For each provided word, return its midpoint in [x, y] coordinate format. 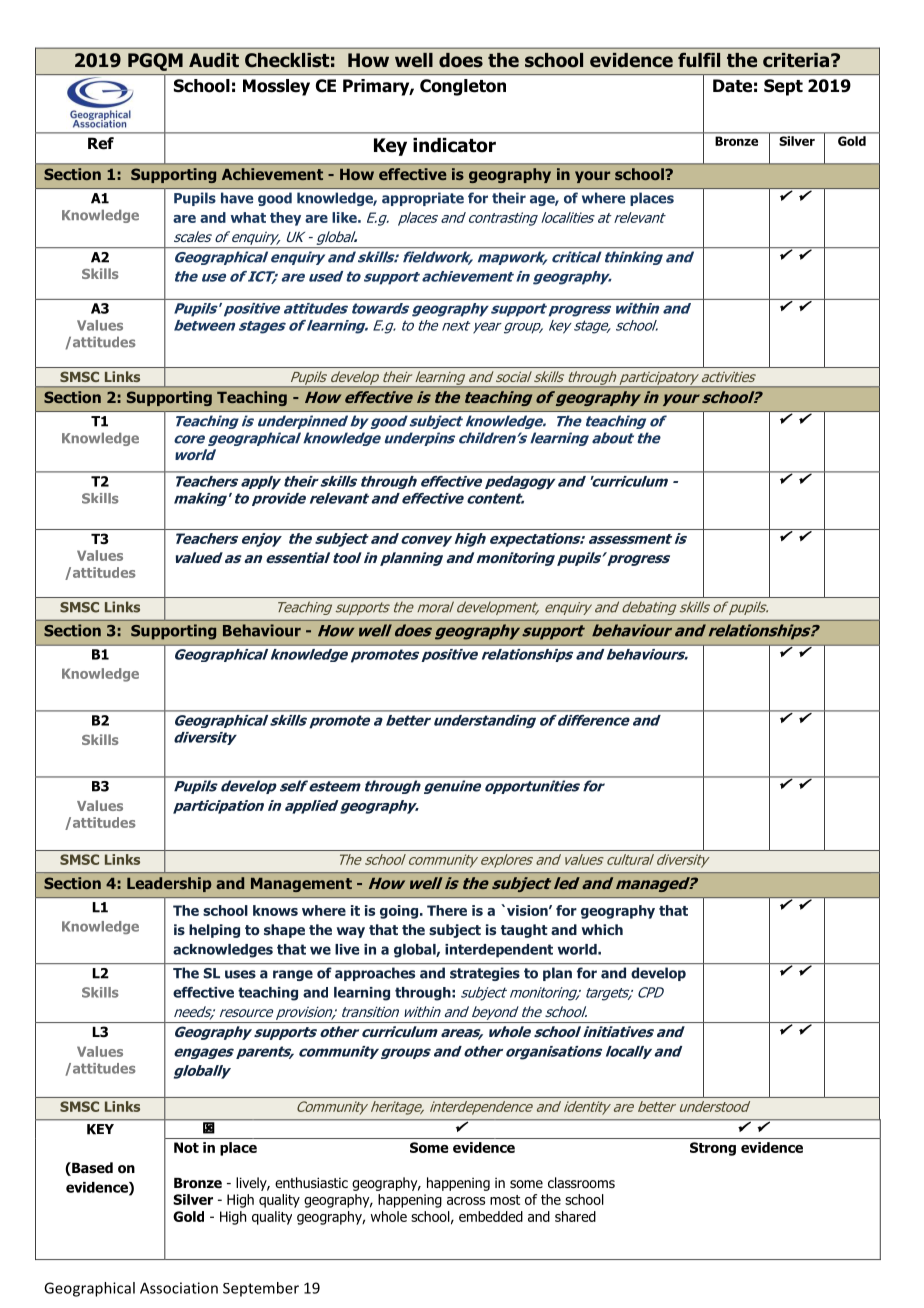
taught [524, 931]
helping [214, 931]
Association [179, 1288]
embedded [491, 1216]
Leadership [169, 884]
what [248, 217]
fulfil [699, 59]
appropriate [423, 199]
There [447, 910]
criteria [797, 60]
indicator [454, 145]
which [602, 929]
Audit [214, 60]
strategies [485, 974]
